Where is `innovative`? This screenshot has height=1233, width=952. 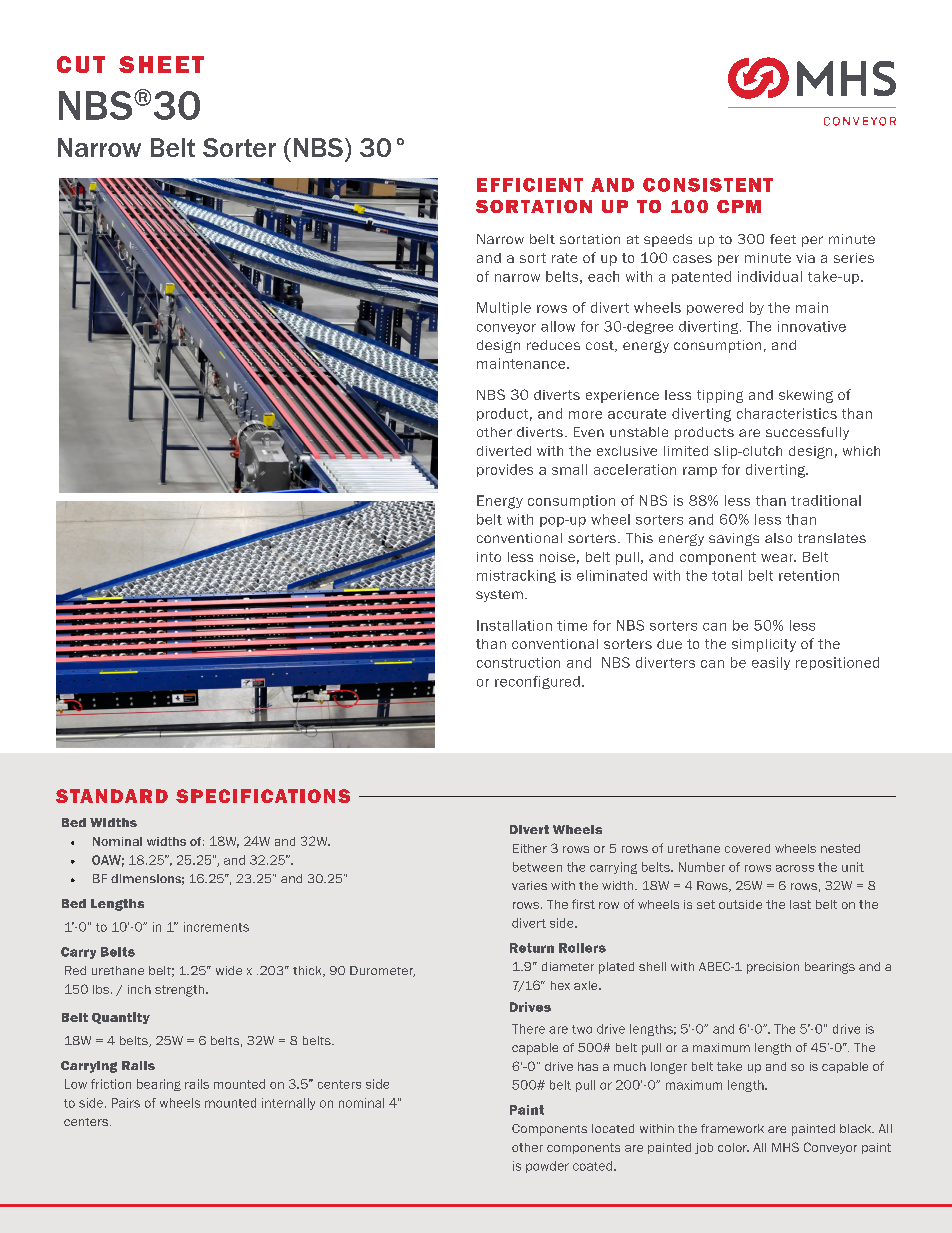
innovative is located at coordinates (812, 326).
